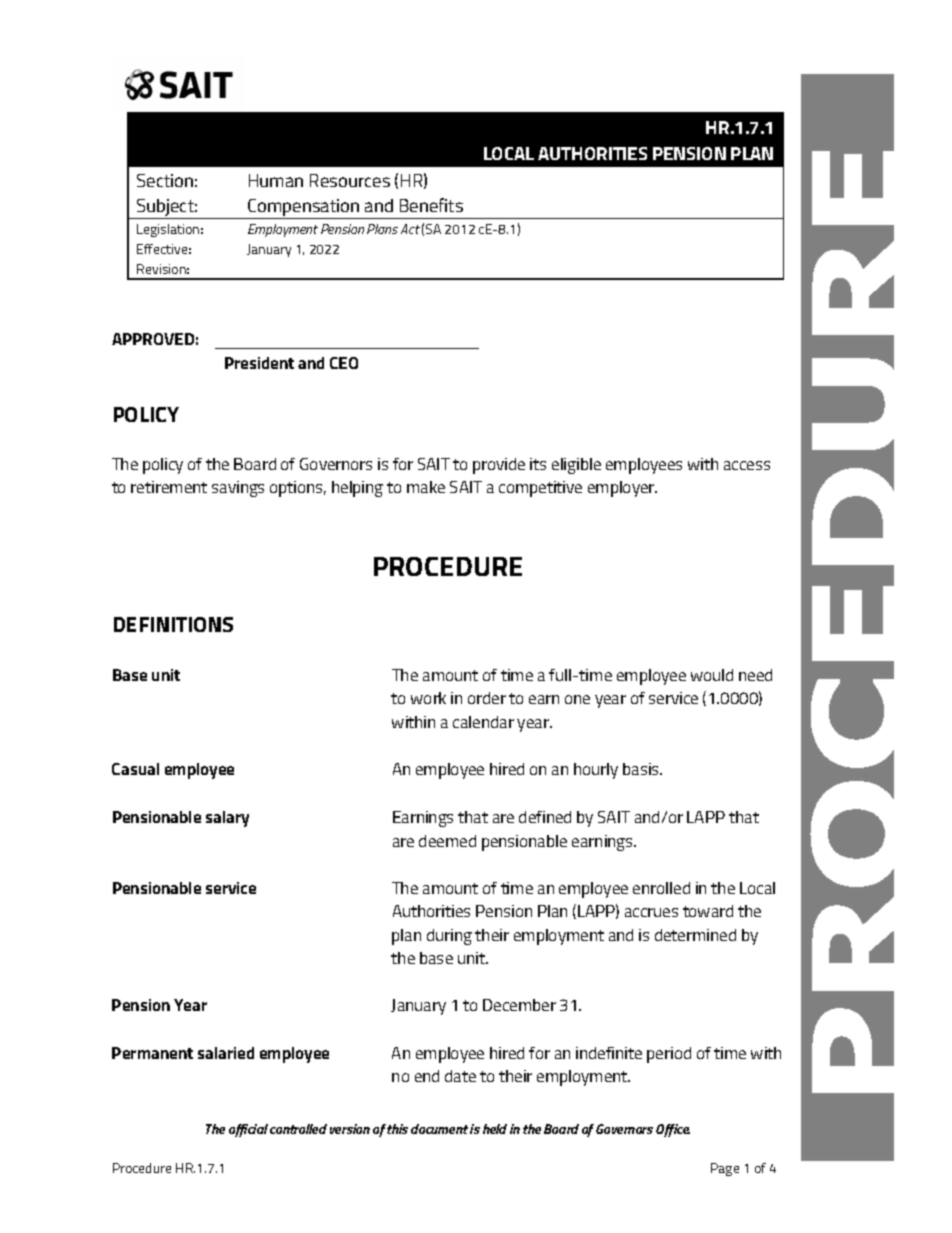  I want to click on during, so click(449, 937).
